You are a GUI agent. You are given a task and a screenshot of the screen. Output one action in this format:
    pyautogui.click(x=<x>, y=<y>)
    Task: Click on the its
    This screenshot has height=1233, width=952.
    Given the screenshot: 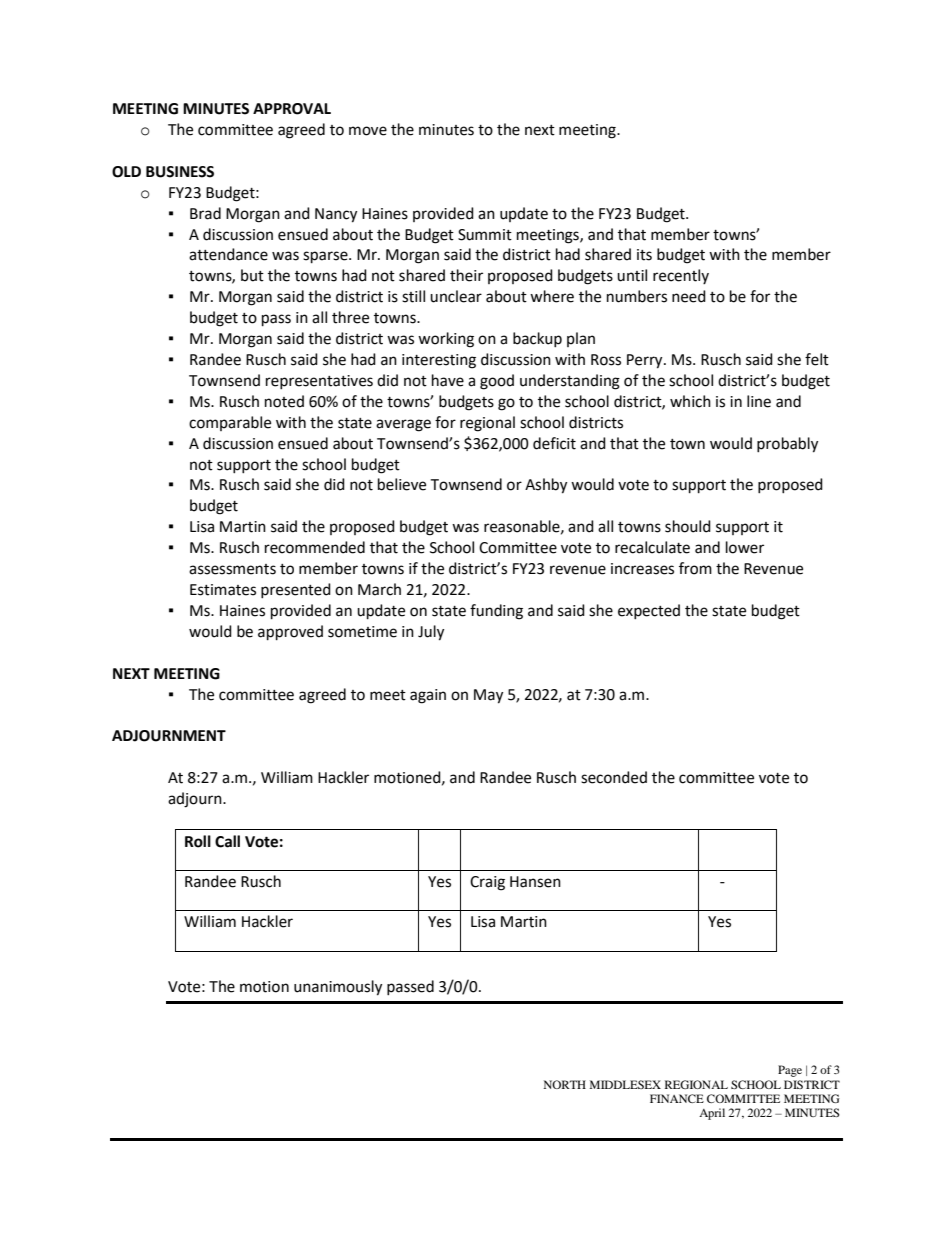 What is the action you would take?
    pyautogui.click(x=644, y=255)
